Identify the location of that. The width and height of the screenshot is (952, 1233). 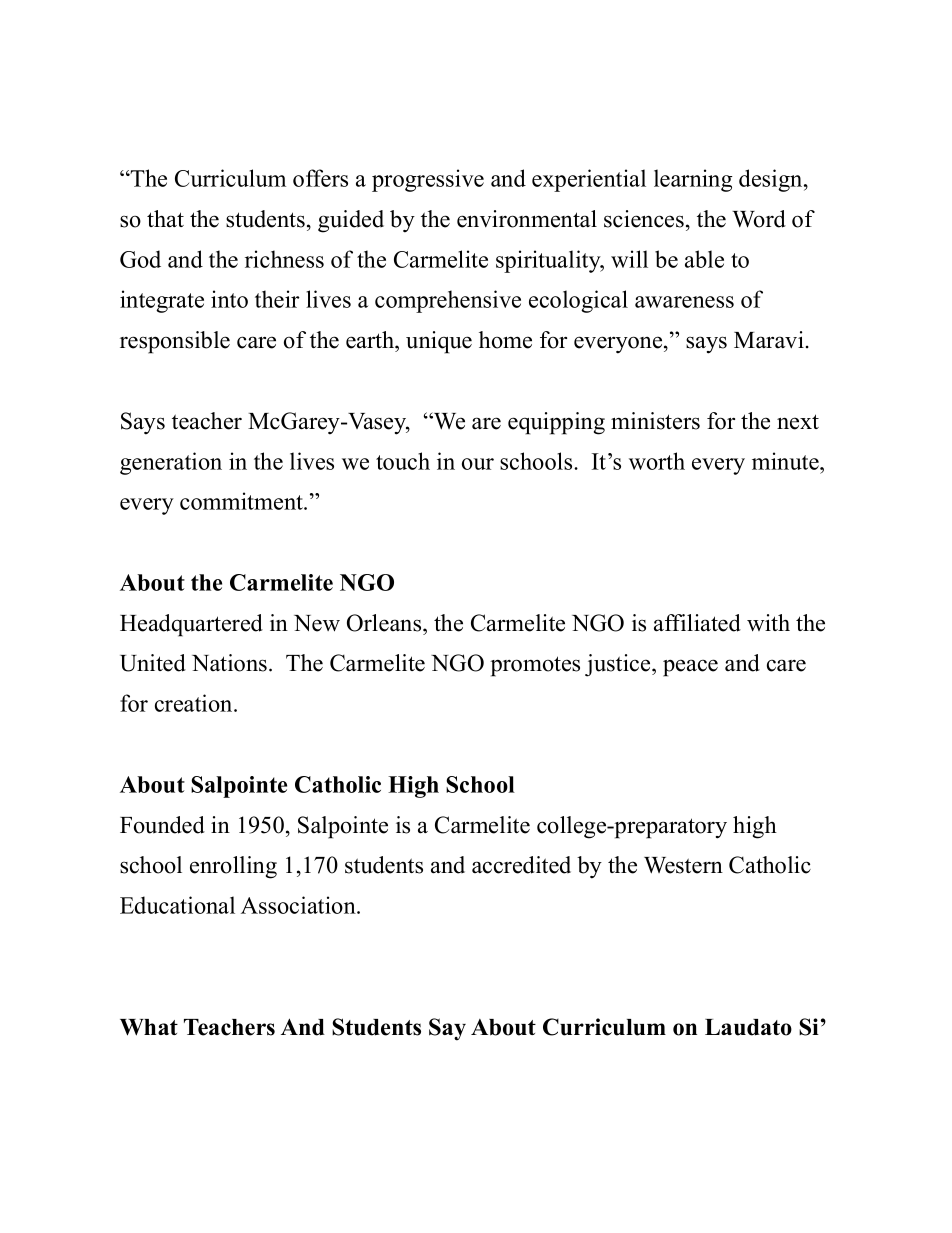
(165, 219).
